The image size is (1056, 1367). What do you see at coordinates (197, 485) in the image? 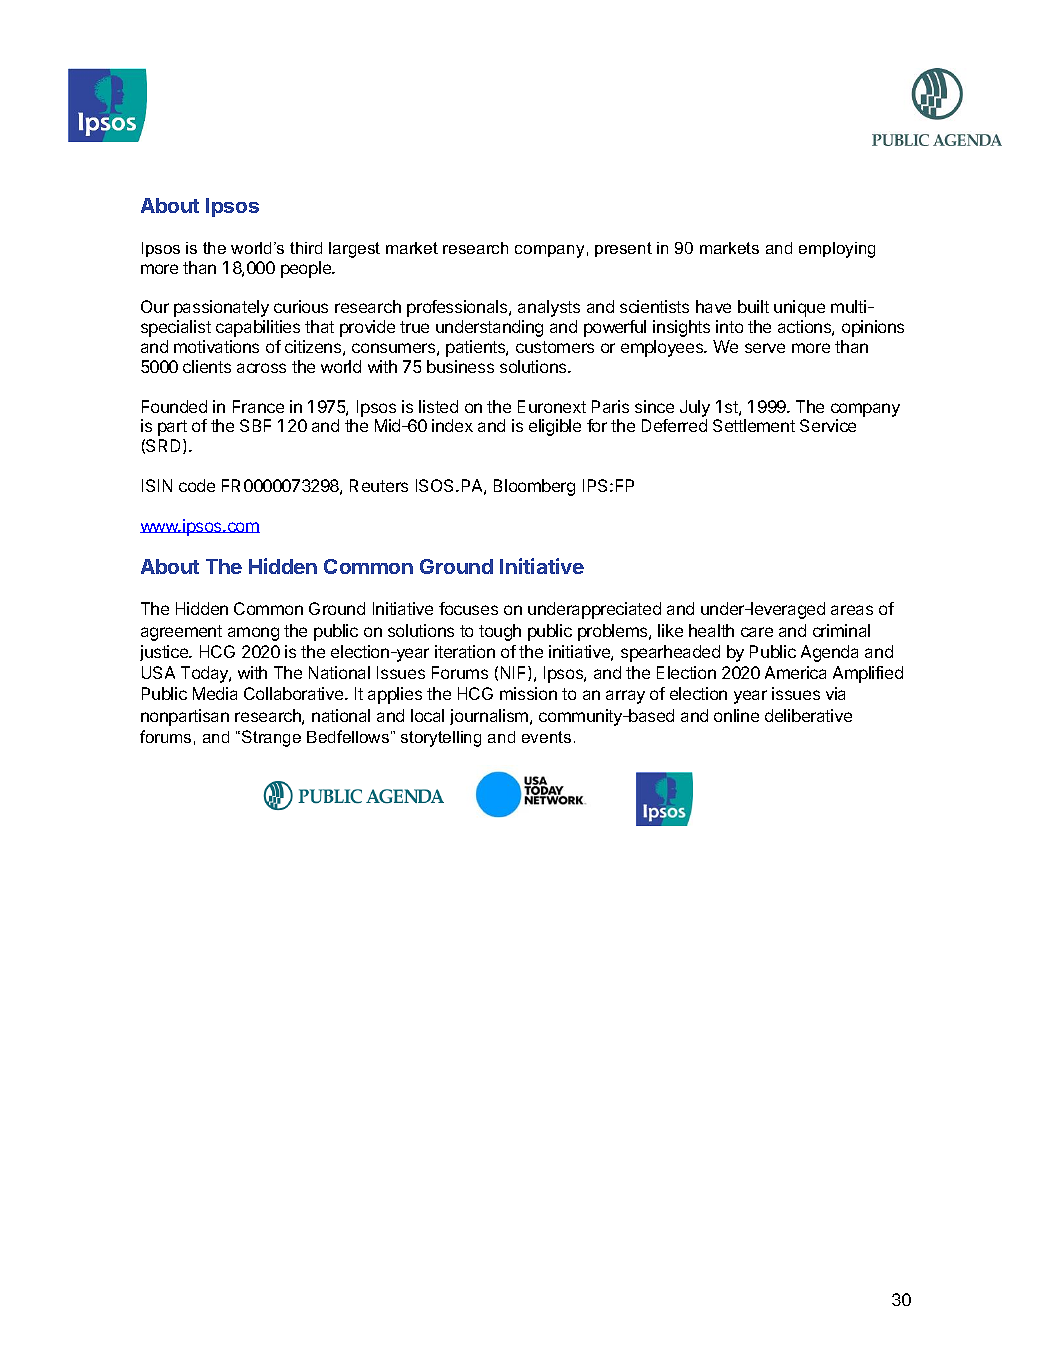
I see `code` at bounding box center [197, 485].
